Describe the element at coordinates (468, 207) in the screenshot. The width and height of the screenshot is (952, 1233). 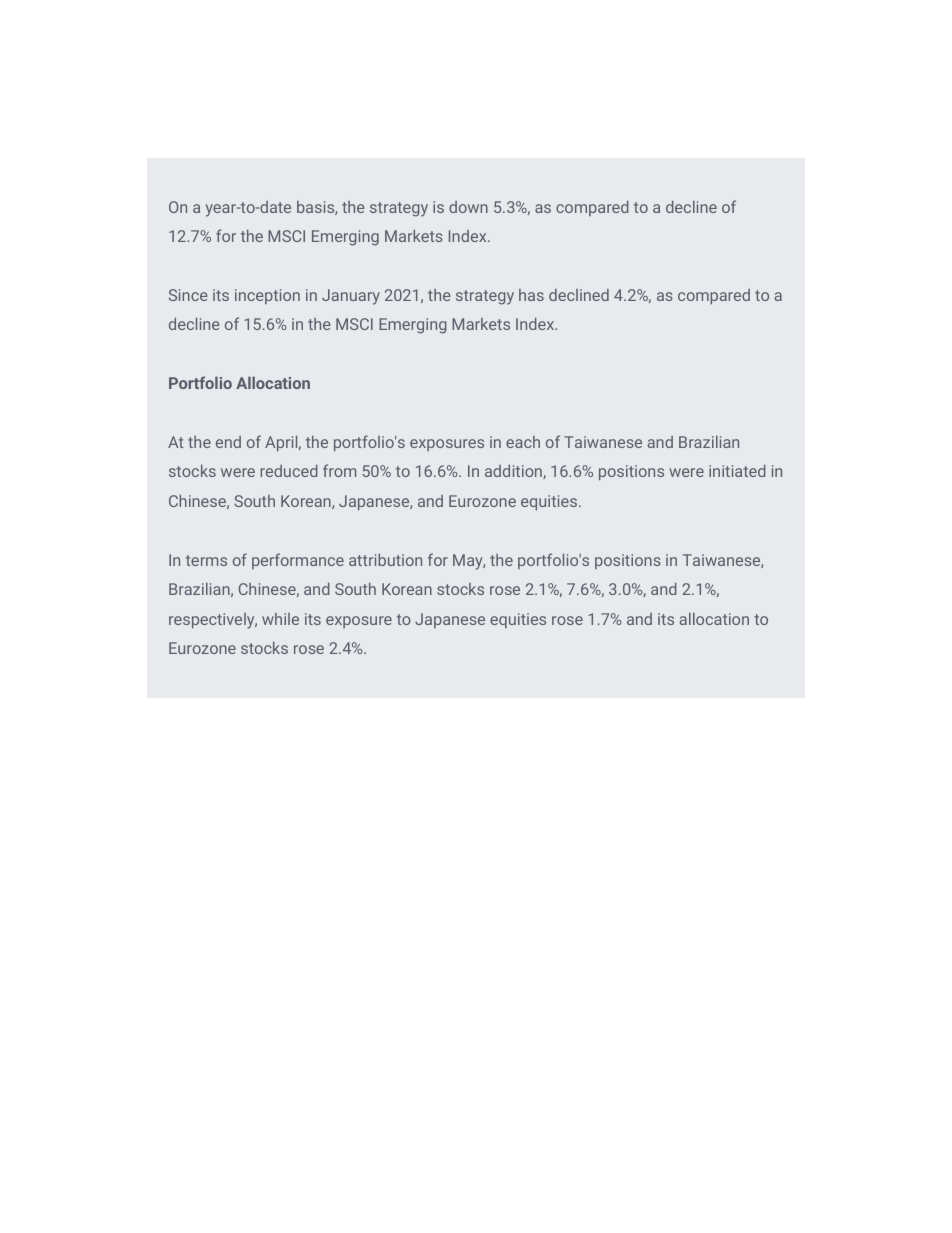
I see `down` at that location.
